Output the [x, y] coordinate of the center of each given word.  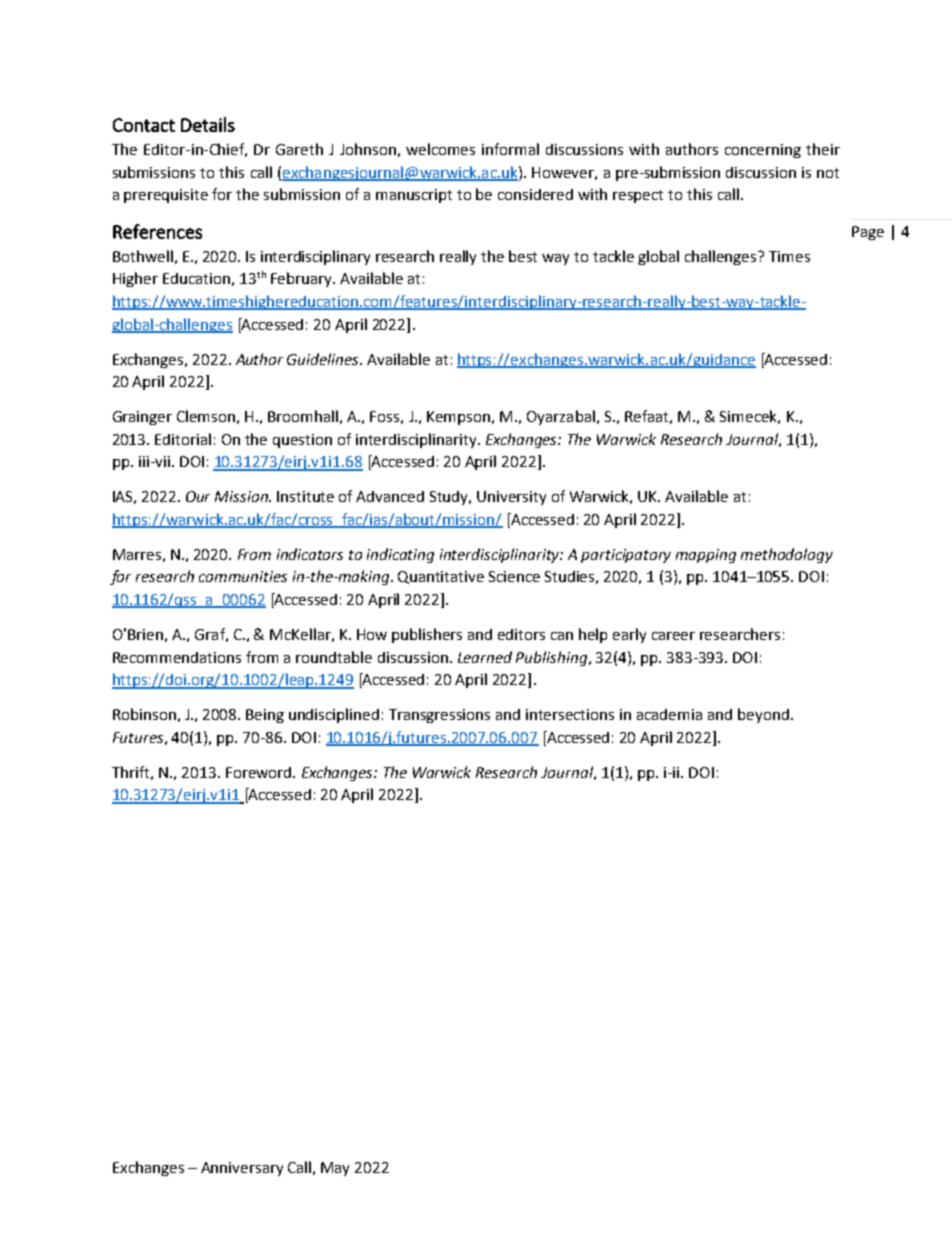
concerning [763, 151]
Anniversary [242, 1169]
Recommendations [177, 657]
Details [208, 124]
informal [510, 149]
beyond [763, 715]
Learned [485, 657]
